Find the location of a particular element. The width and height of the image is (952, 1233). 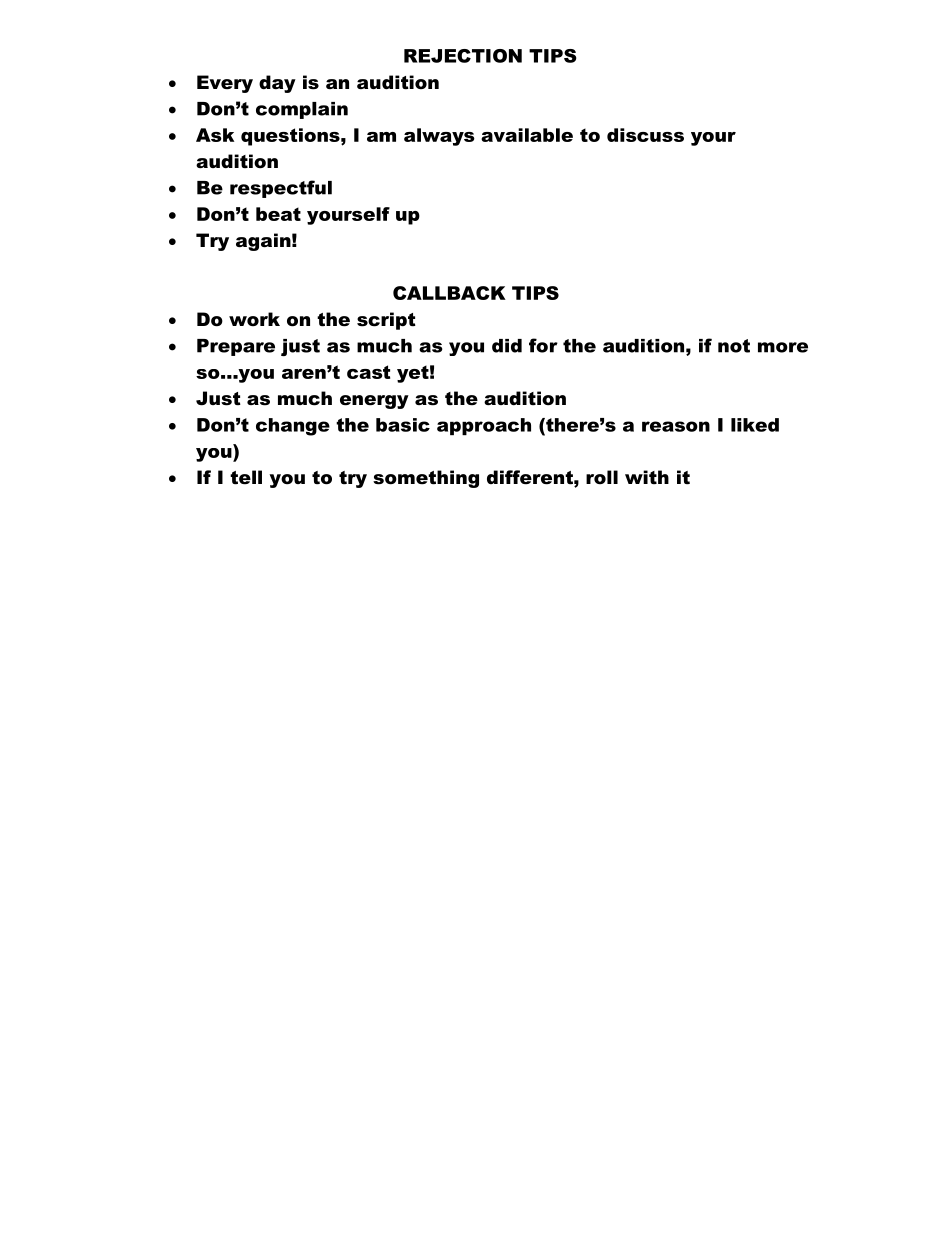

something is located at coordinates (426, 479).
